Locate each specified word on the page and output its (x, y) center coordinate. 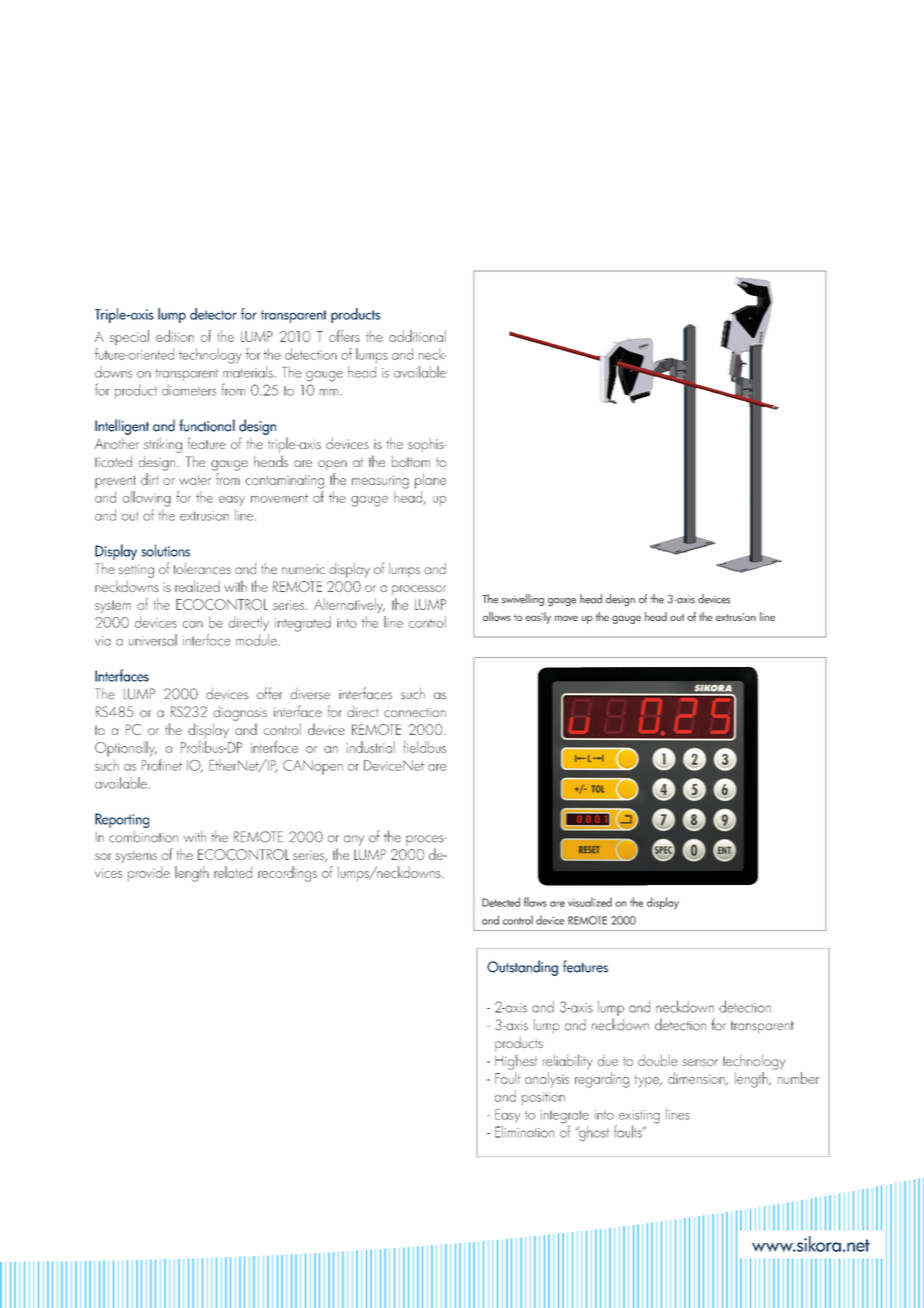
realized (197, 586)
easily (538, 618)
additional (417, 336)
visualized (590, 902)
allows (497, 616)
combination (143, 837)
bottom (411, 461)
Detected (501, 902)
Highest (516, 1062)
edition (175, 336)
